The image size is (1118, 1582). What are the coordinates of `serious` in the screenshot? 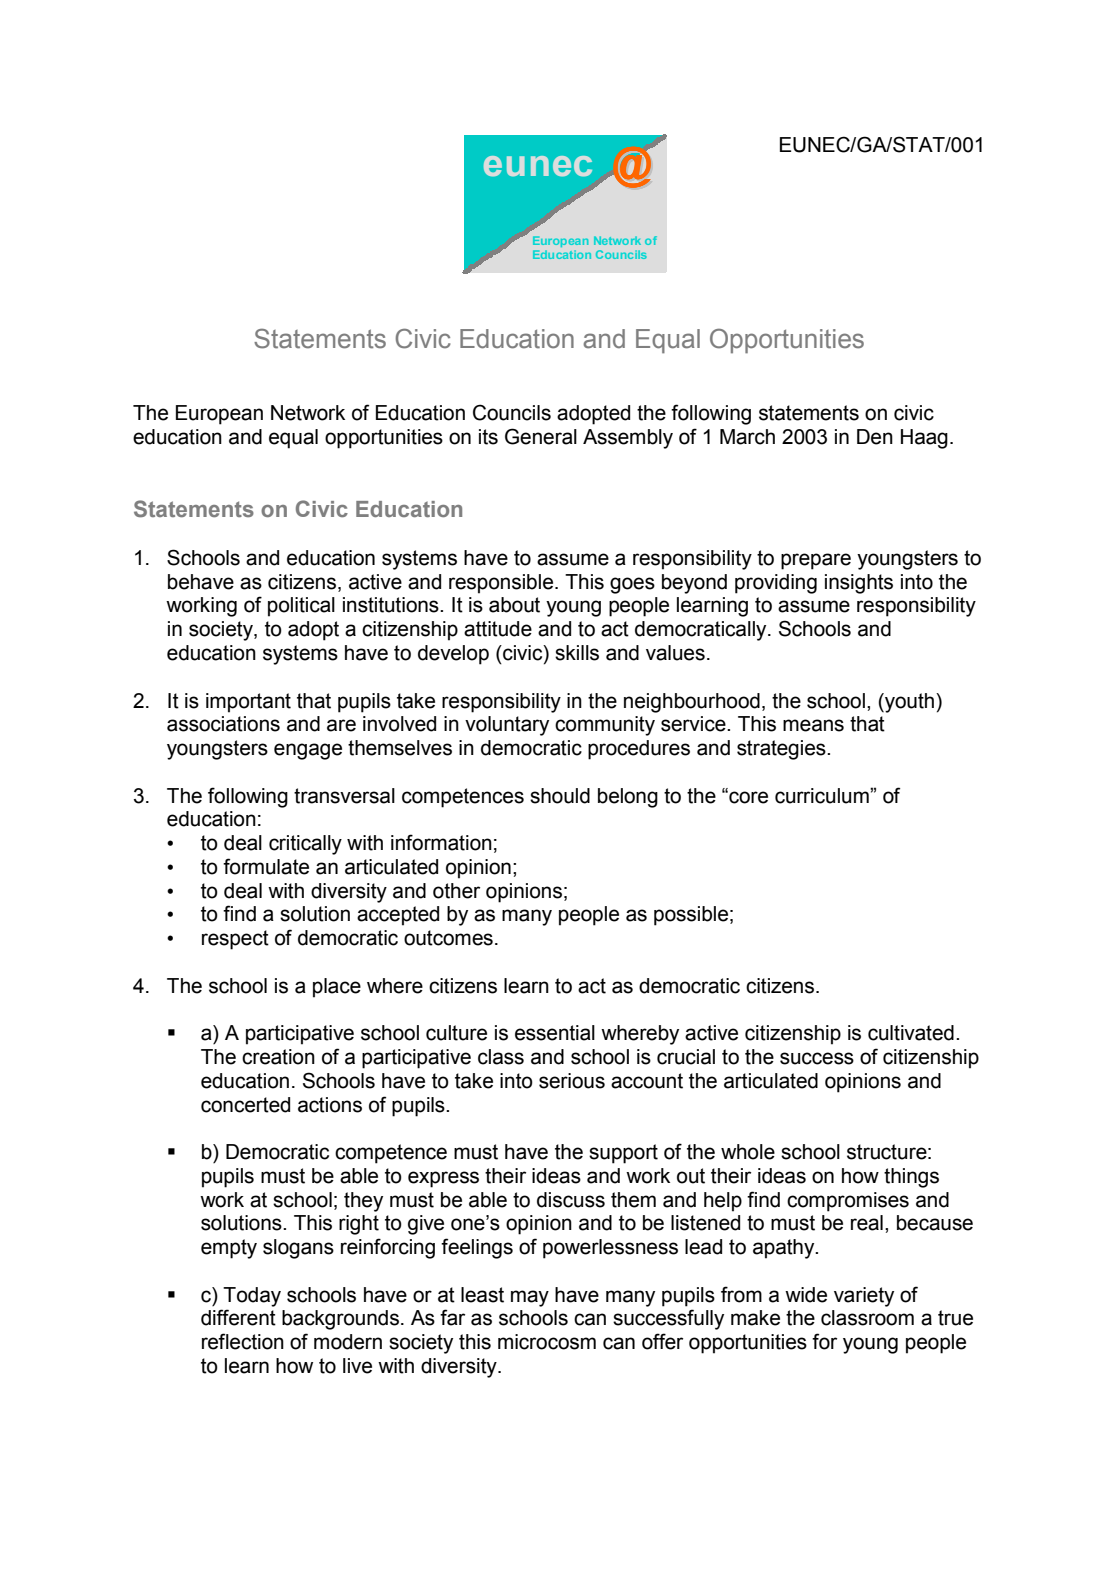 It's located at (572, 1081).
